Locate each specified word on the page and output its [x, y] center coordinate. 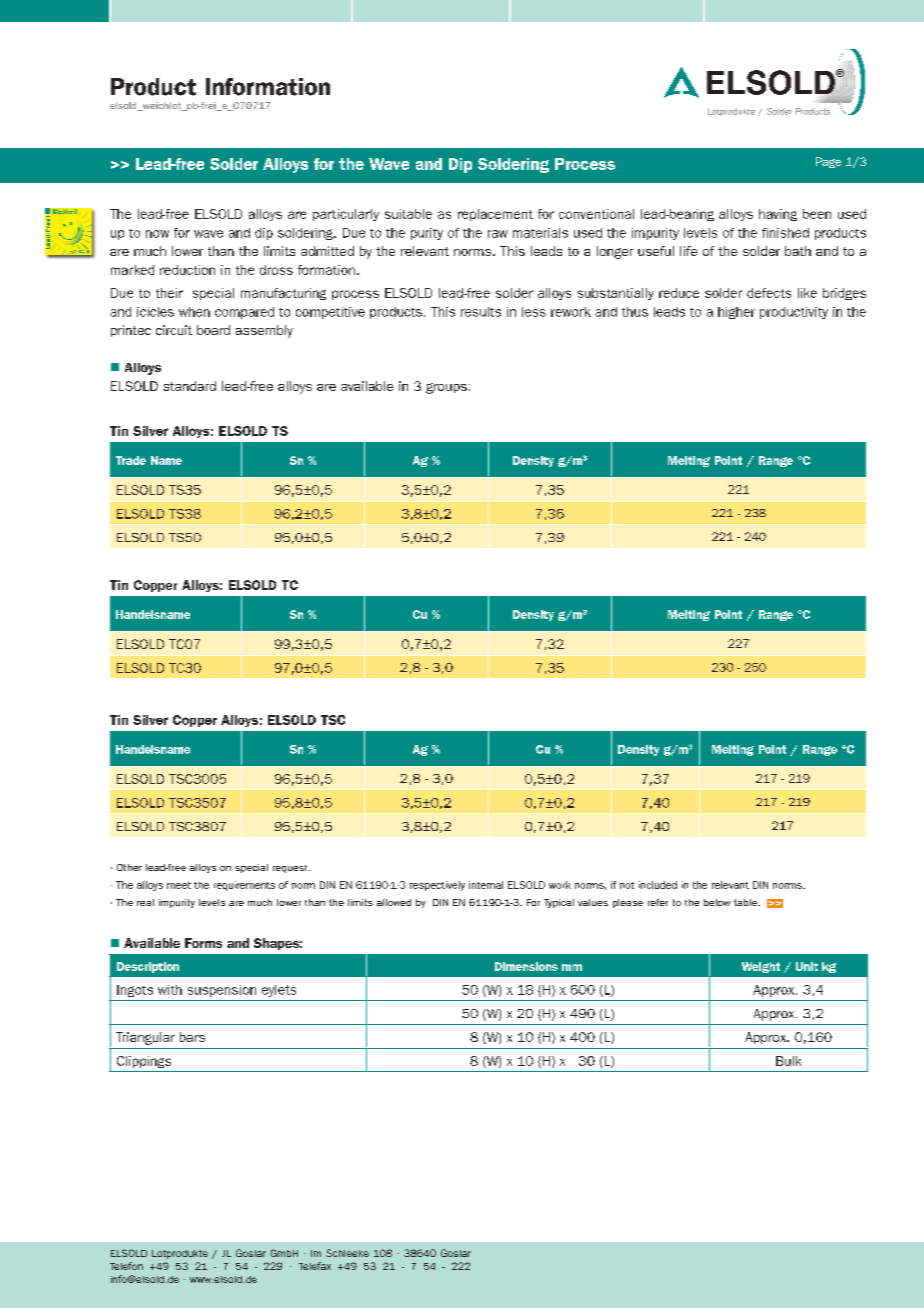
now [157, 234]
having [778, 215]
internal [486, 885]
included [658, 885]
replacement [495, 215]
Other [129, 867]
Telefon [126, 1266]
